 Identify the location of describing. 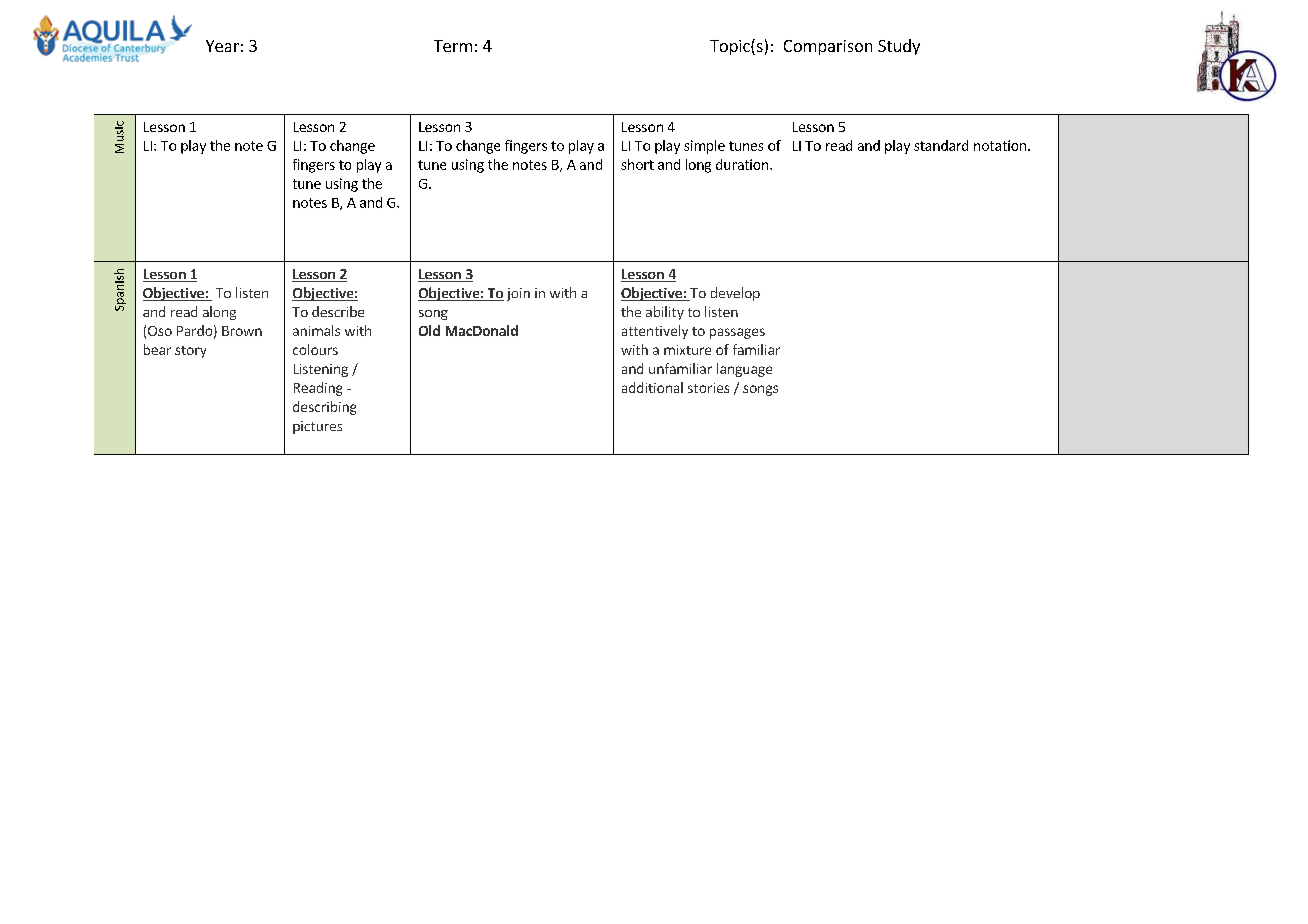
(324, 408).
